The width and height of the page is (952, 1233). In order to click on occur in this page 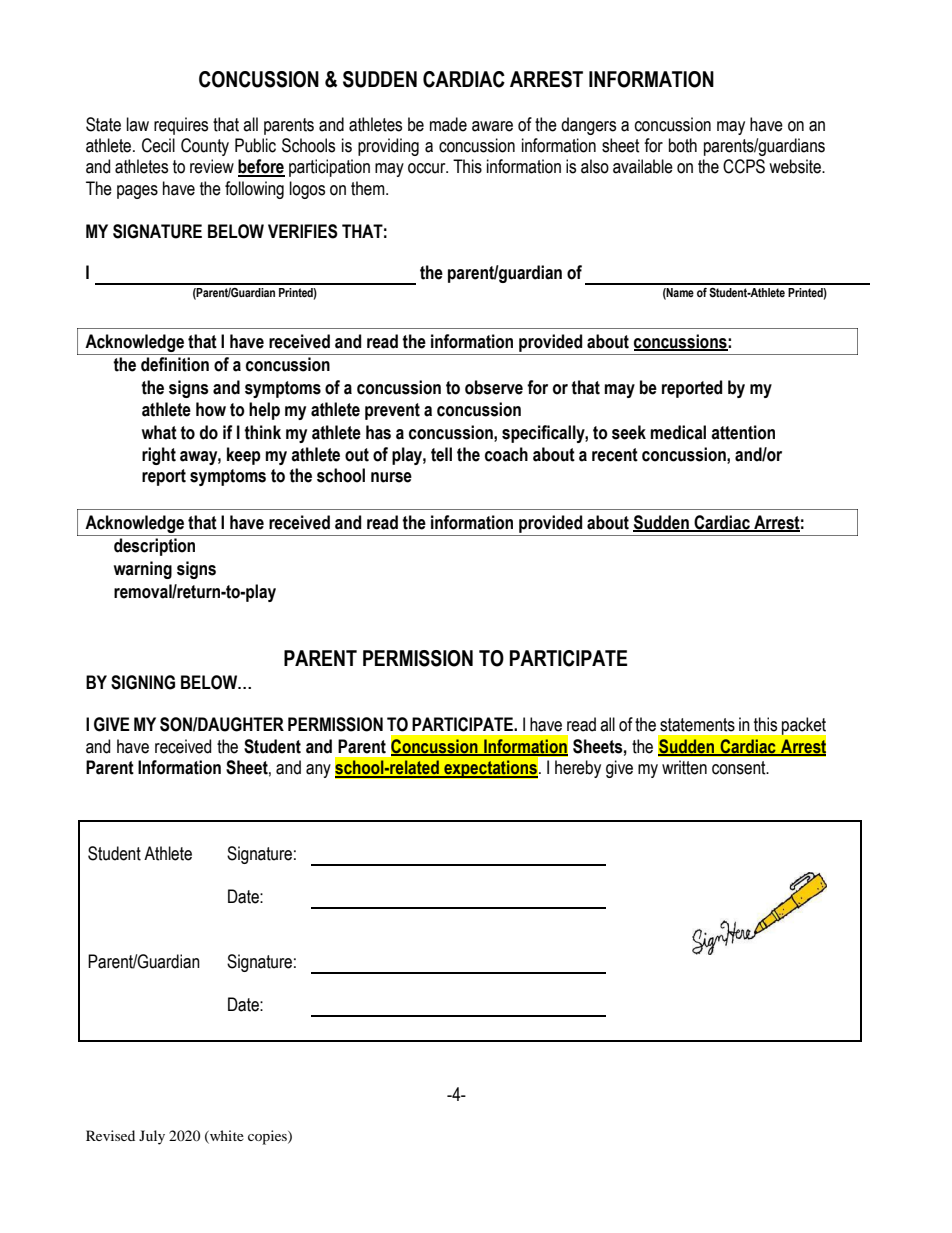, I will do `click(428, 168)`.
